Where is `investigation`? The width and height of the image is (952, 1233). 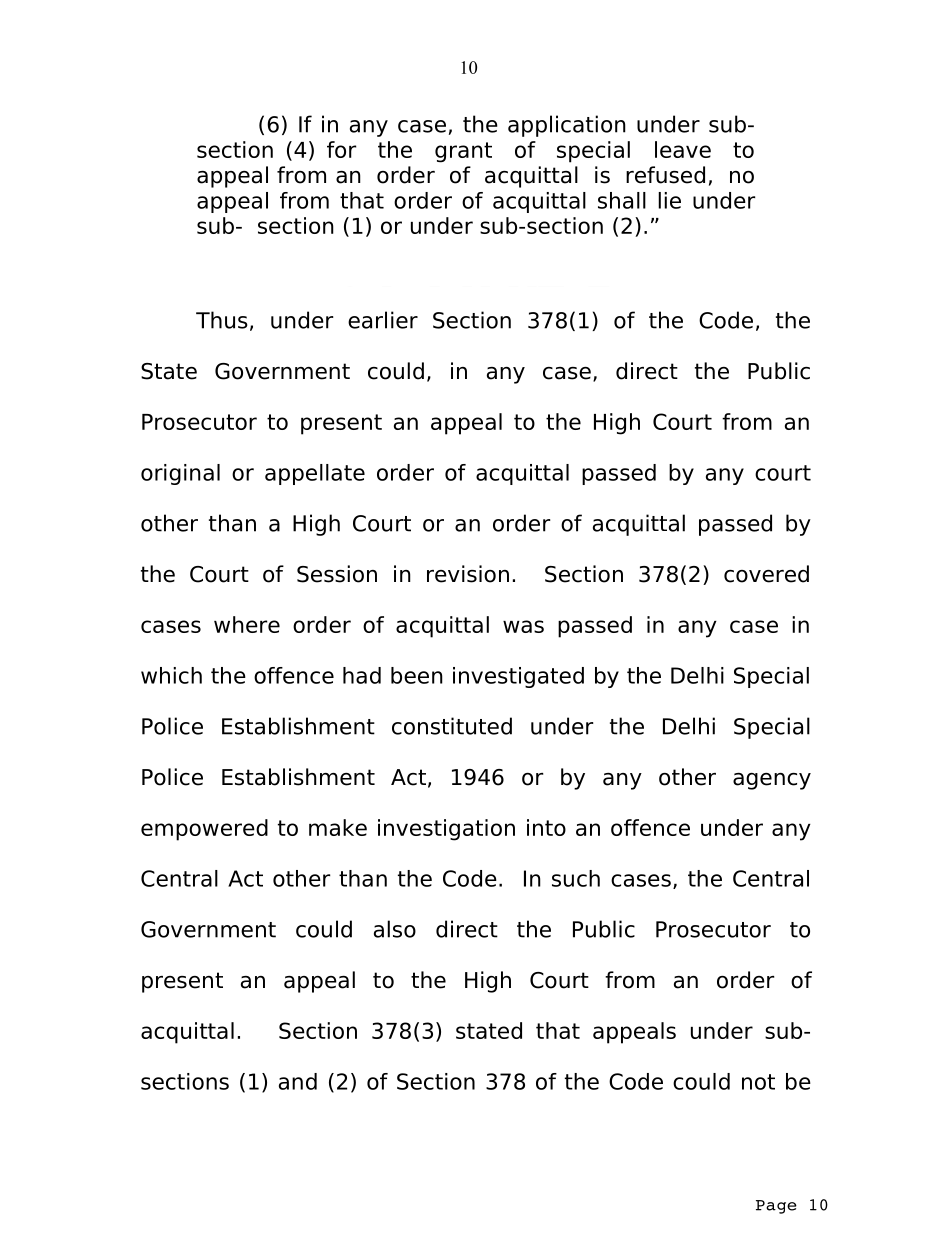
investigation is located at coordinates (446, 830).
